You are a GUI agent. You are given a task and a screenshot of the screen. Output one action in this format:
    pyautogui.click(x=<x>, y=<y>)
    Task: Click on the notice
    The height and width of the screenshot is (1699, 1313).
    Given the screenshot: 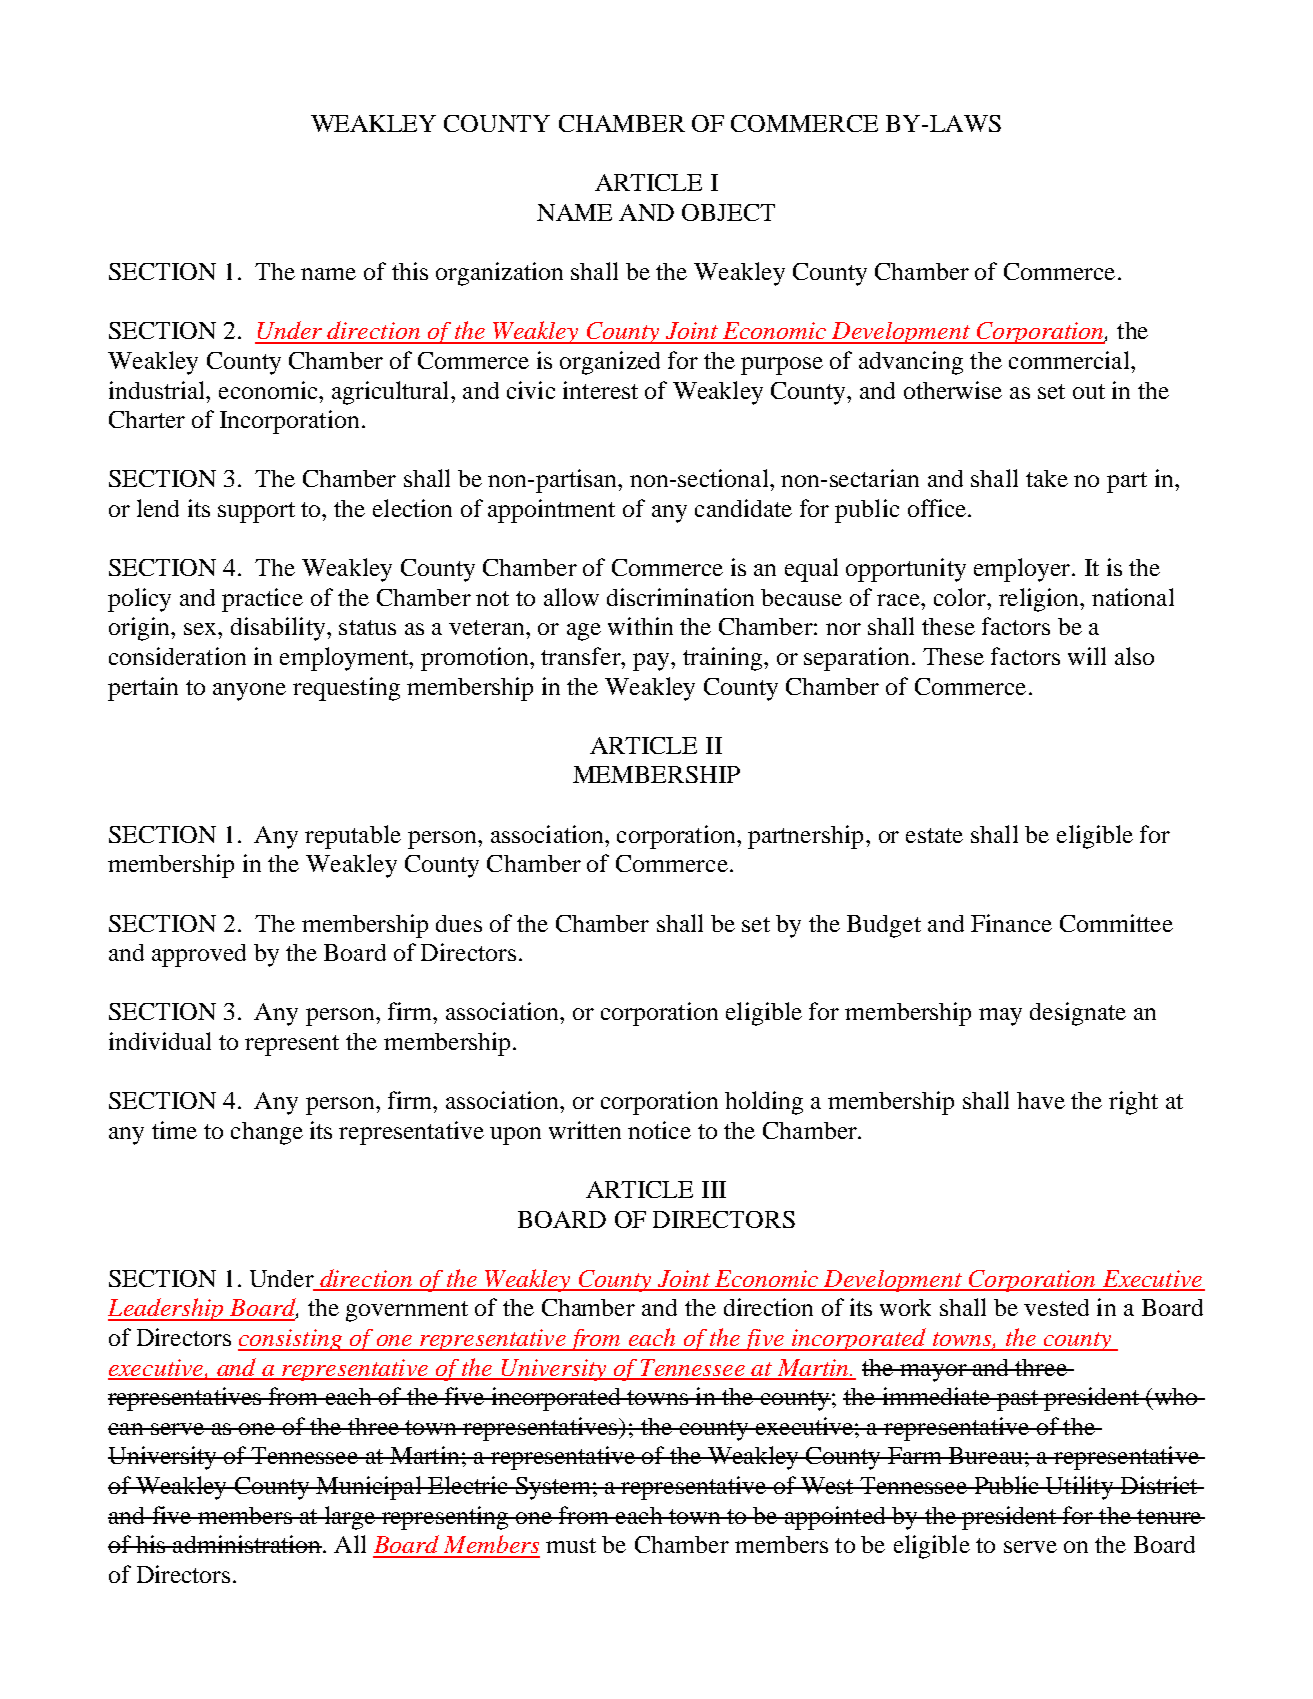 What is the action you would take?
    pyautogui.click(x=659, y=1130)
